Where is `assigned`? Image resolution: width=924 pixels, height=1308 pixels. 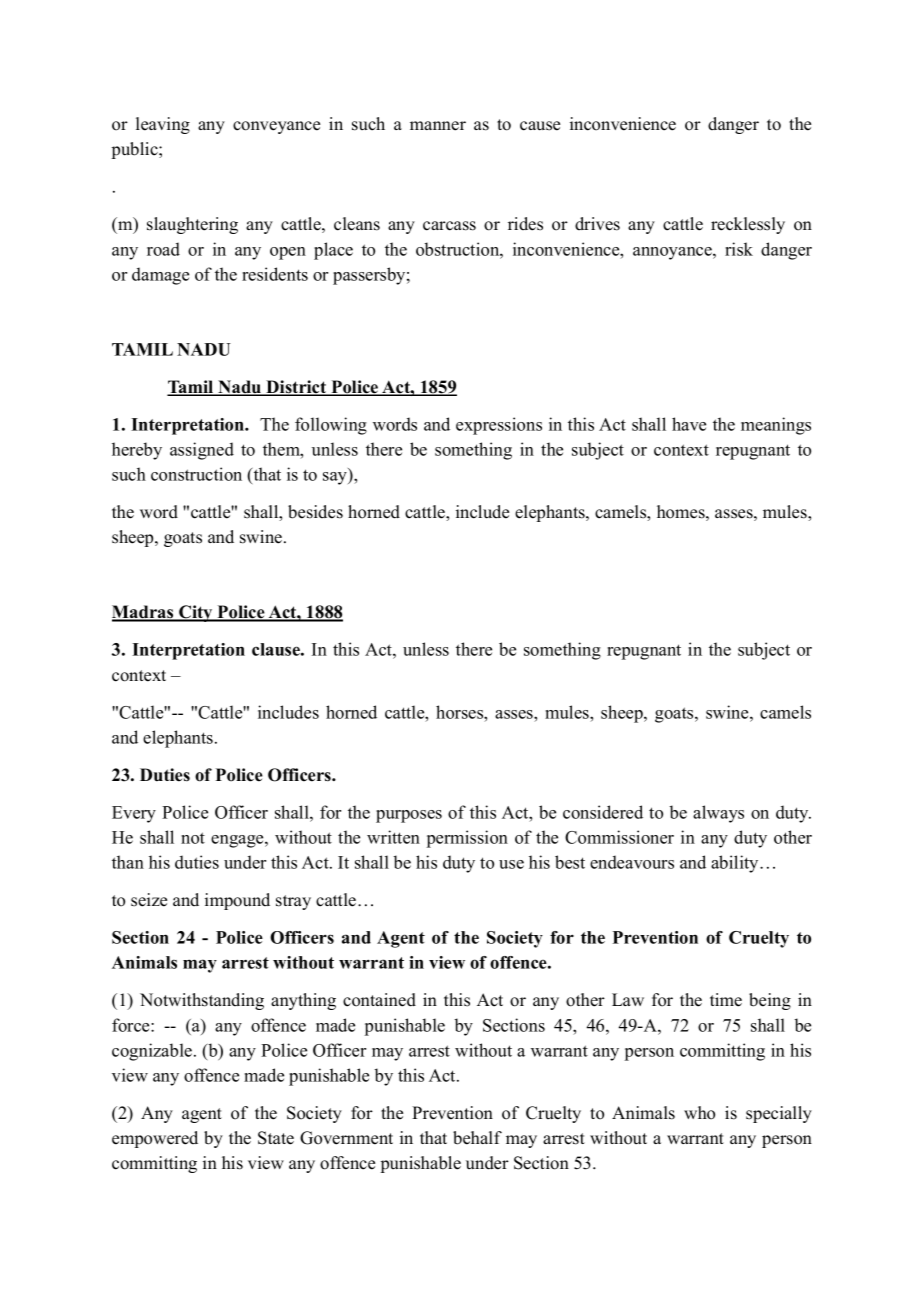
assigned is located at coordinates (202, 451).
